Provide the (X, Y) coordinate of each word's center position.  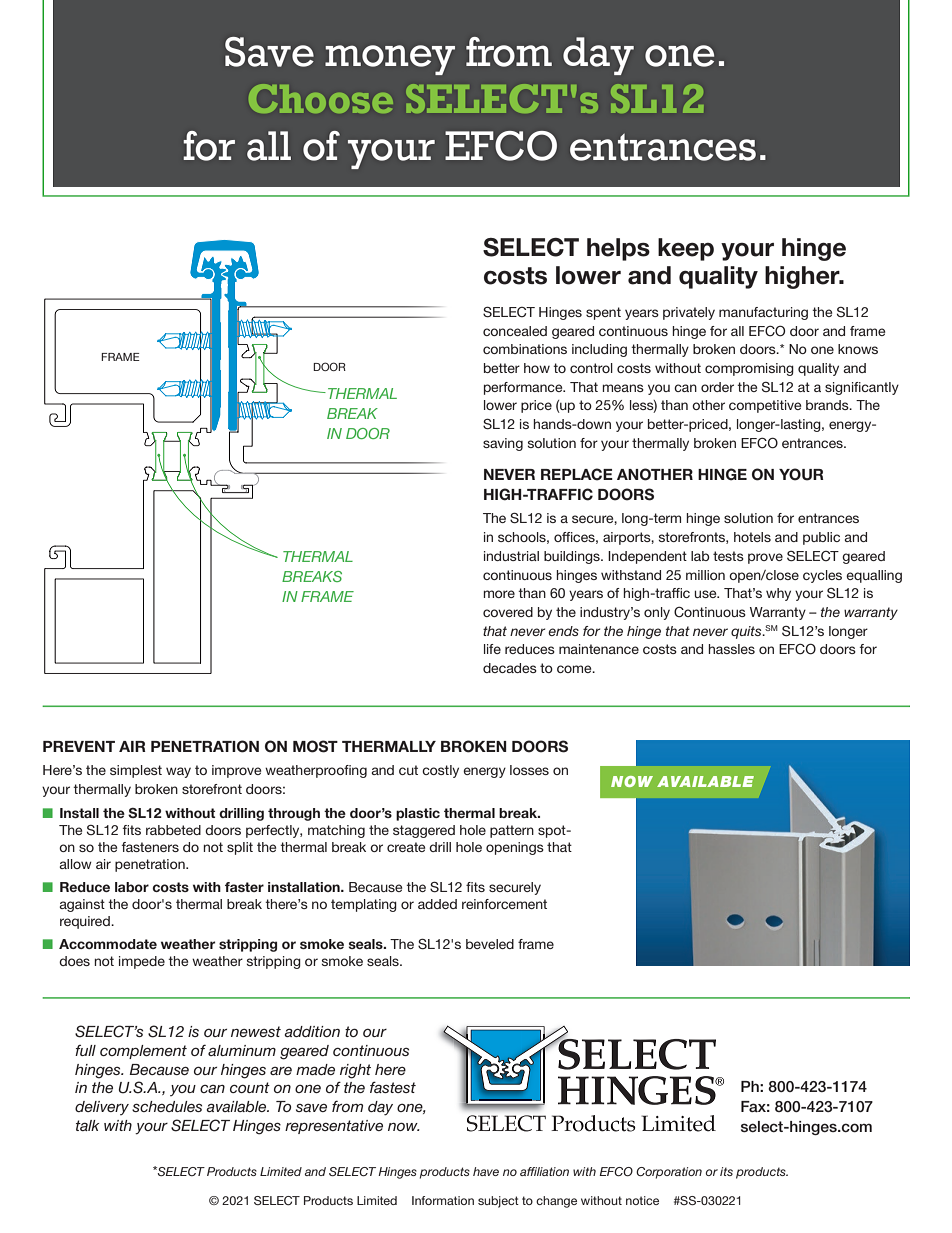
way (178, 772)
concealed (515, 331)
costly (440, 771)
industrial (511, 556)
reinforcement (504, 904)
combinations (525, 349)
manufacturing (763, 313)
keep (686, 249)
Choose (321, 98)
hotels (752, 537)
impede (142, 962)
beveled (490, 944)
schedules (167, 1106)
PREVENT (79, 746)
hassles (731, 649)
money (390, 60)
